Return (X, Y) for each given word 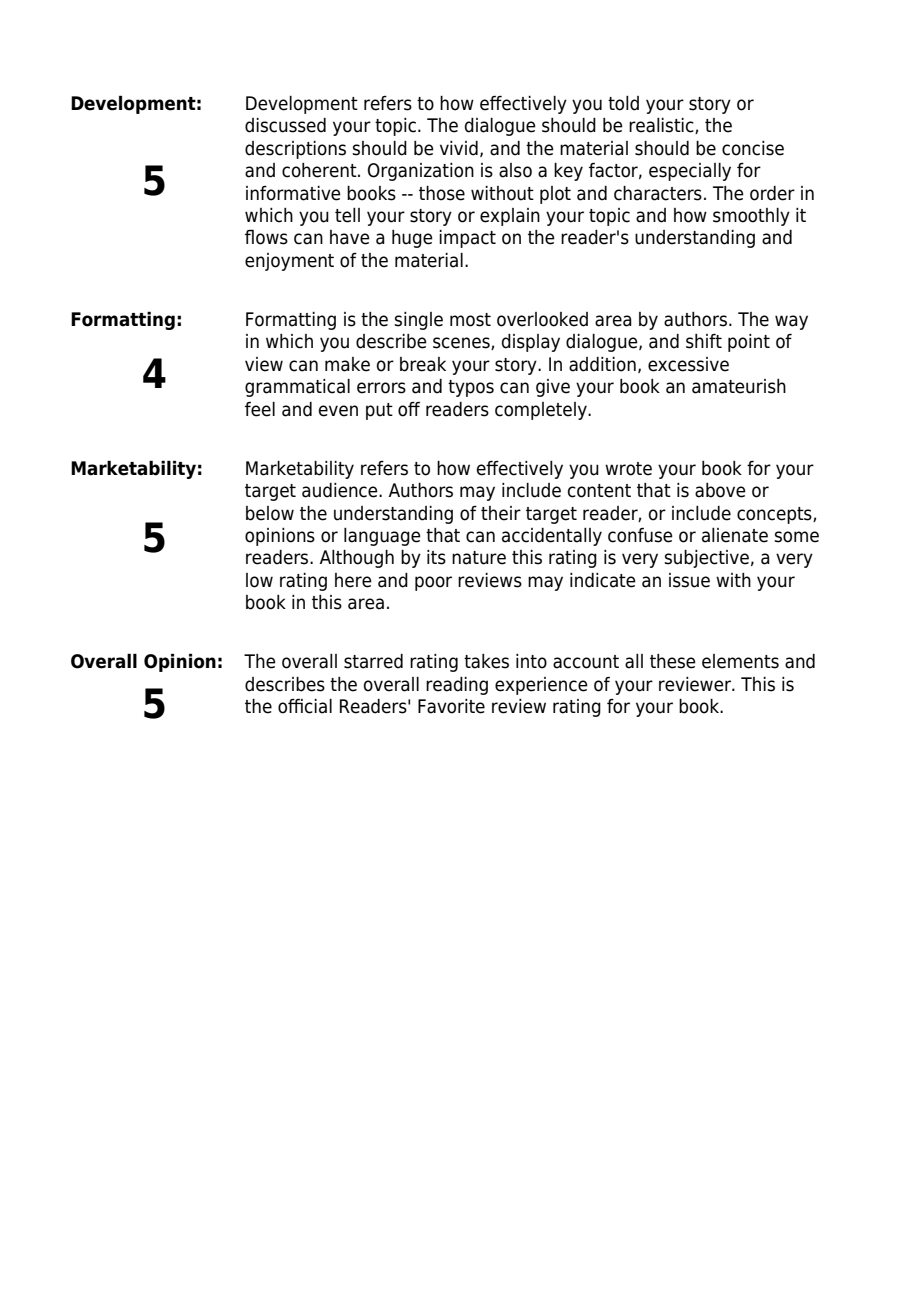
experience (541, 686)
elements (740, 661)
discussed (285, 125)
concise (753, 148)
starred (373, 661)
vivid (459, 148)
